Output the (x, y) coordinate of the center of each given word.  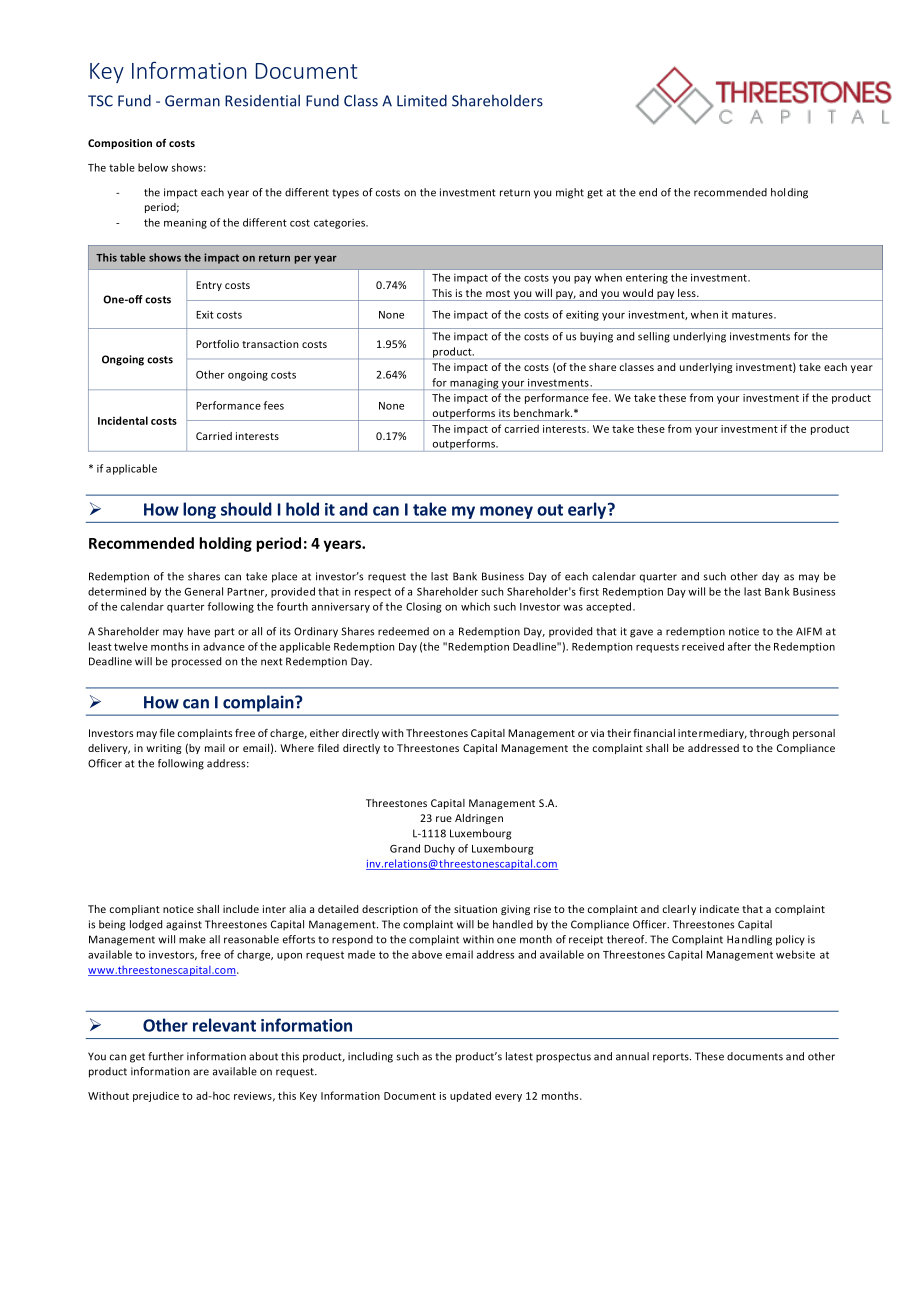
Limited (422, 100)
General (203, 591)
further (166, 1056)
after (739, 646)
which (475, 606)
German (192, 101)
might (570, 193)
